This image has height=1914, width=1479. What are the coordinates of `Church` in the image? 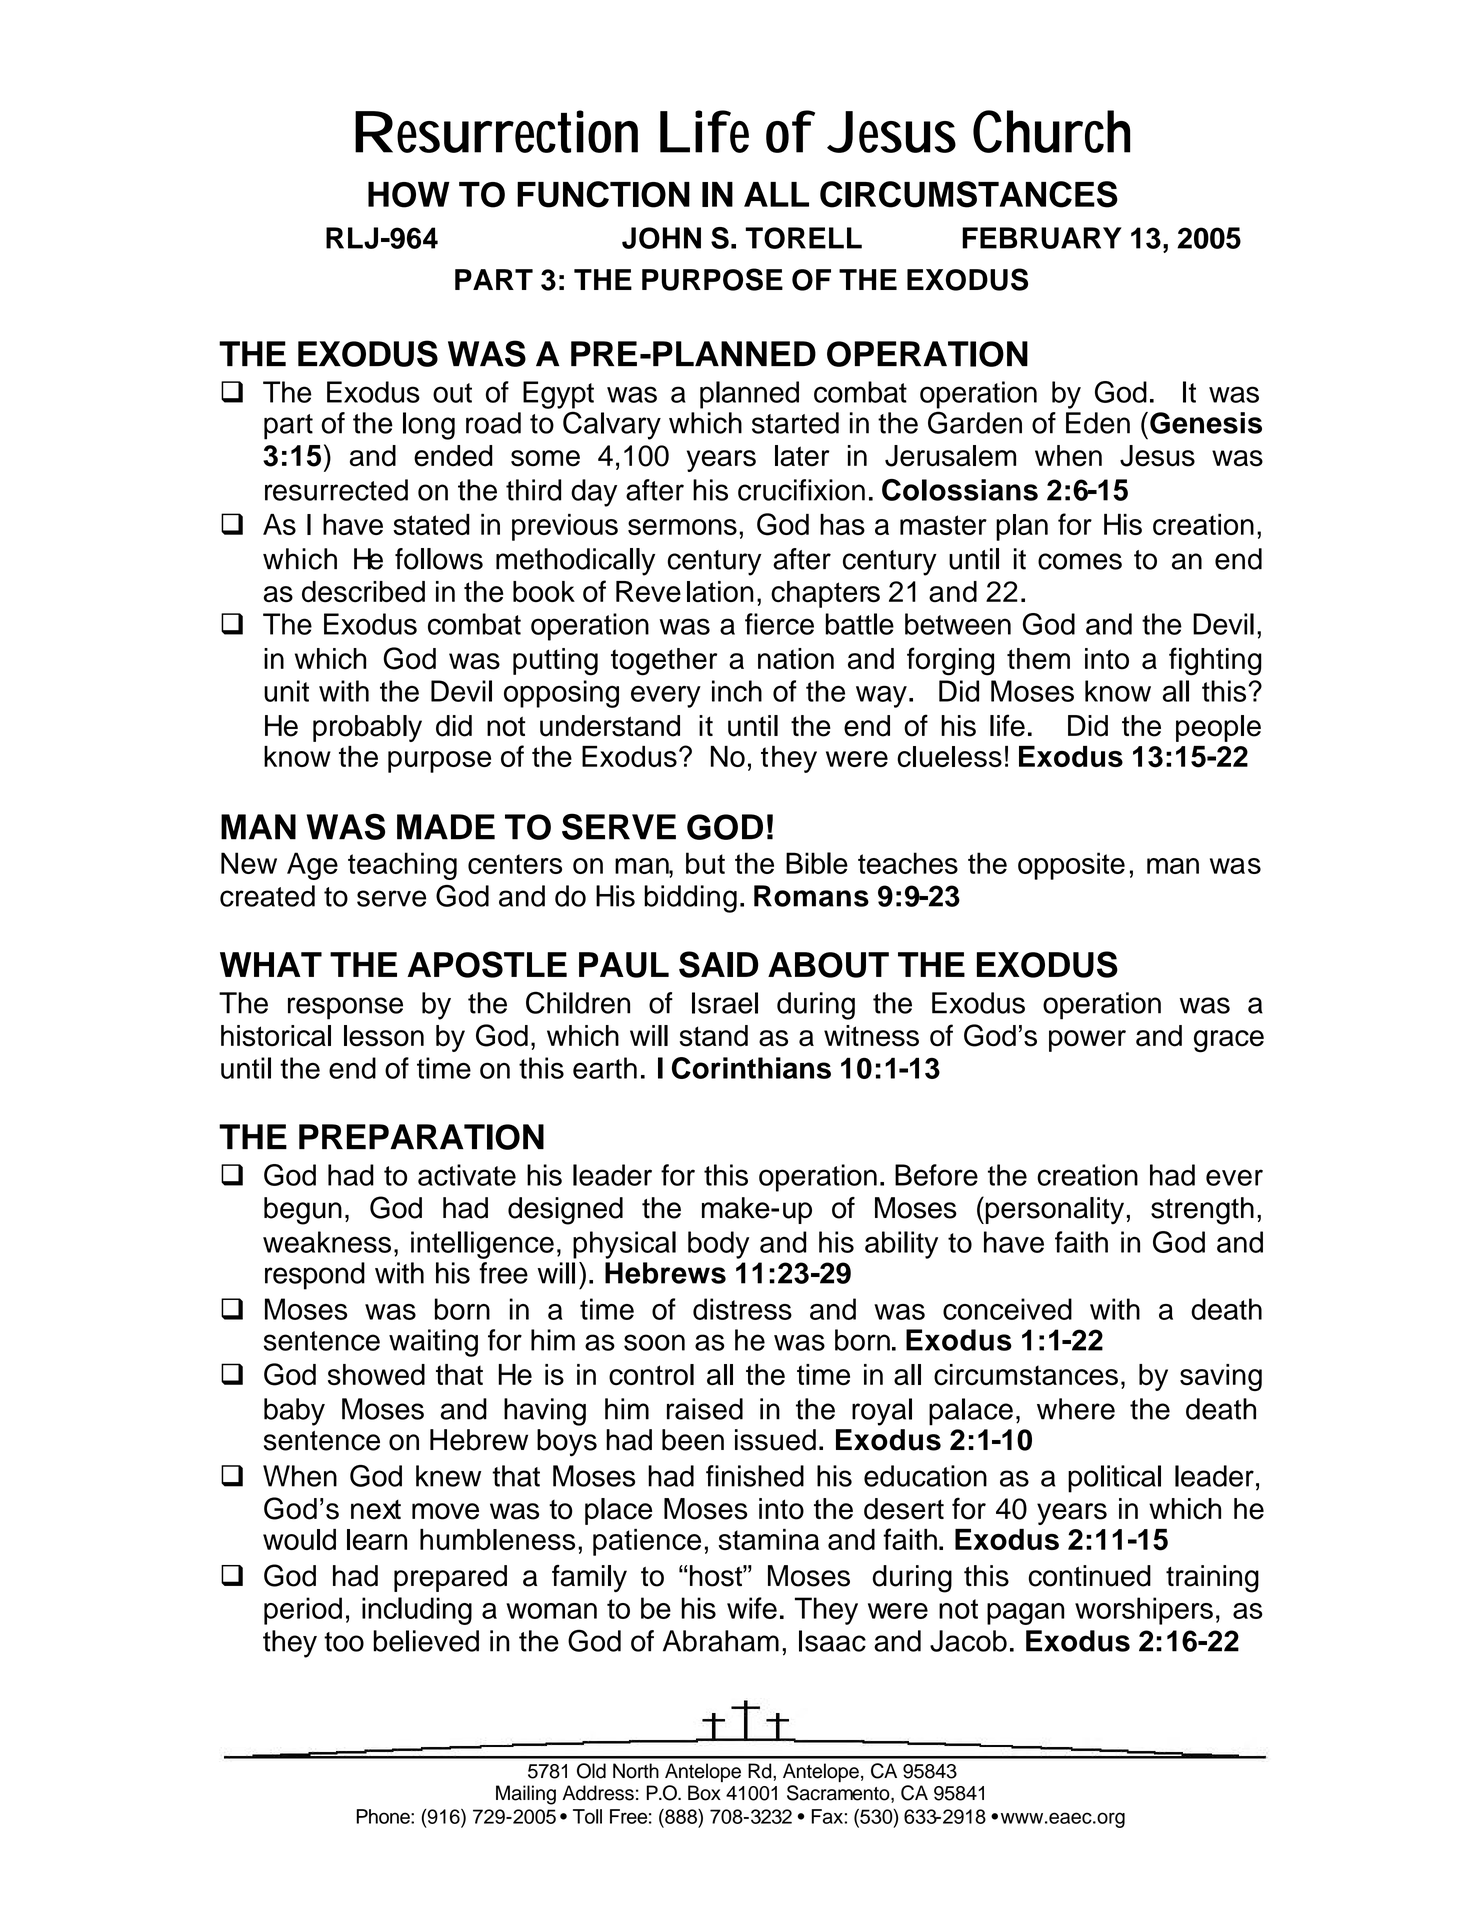 It's located at (1051, 131).
